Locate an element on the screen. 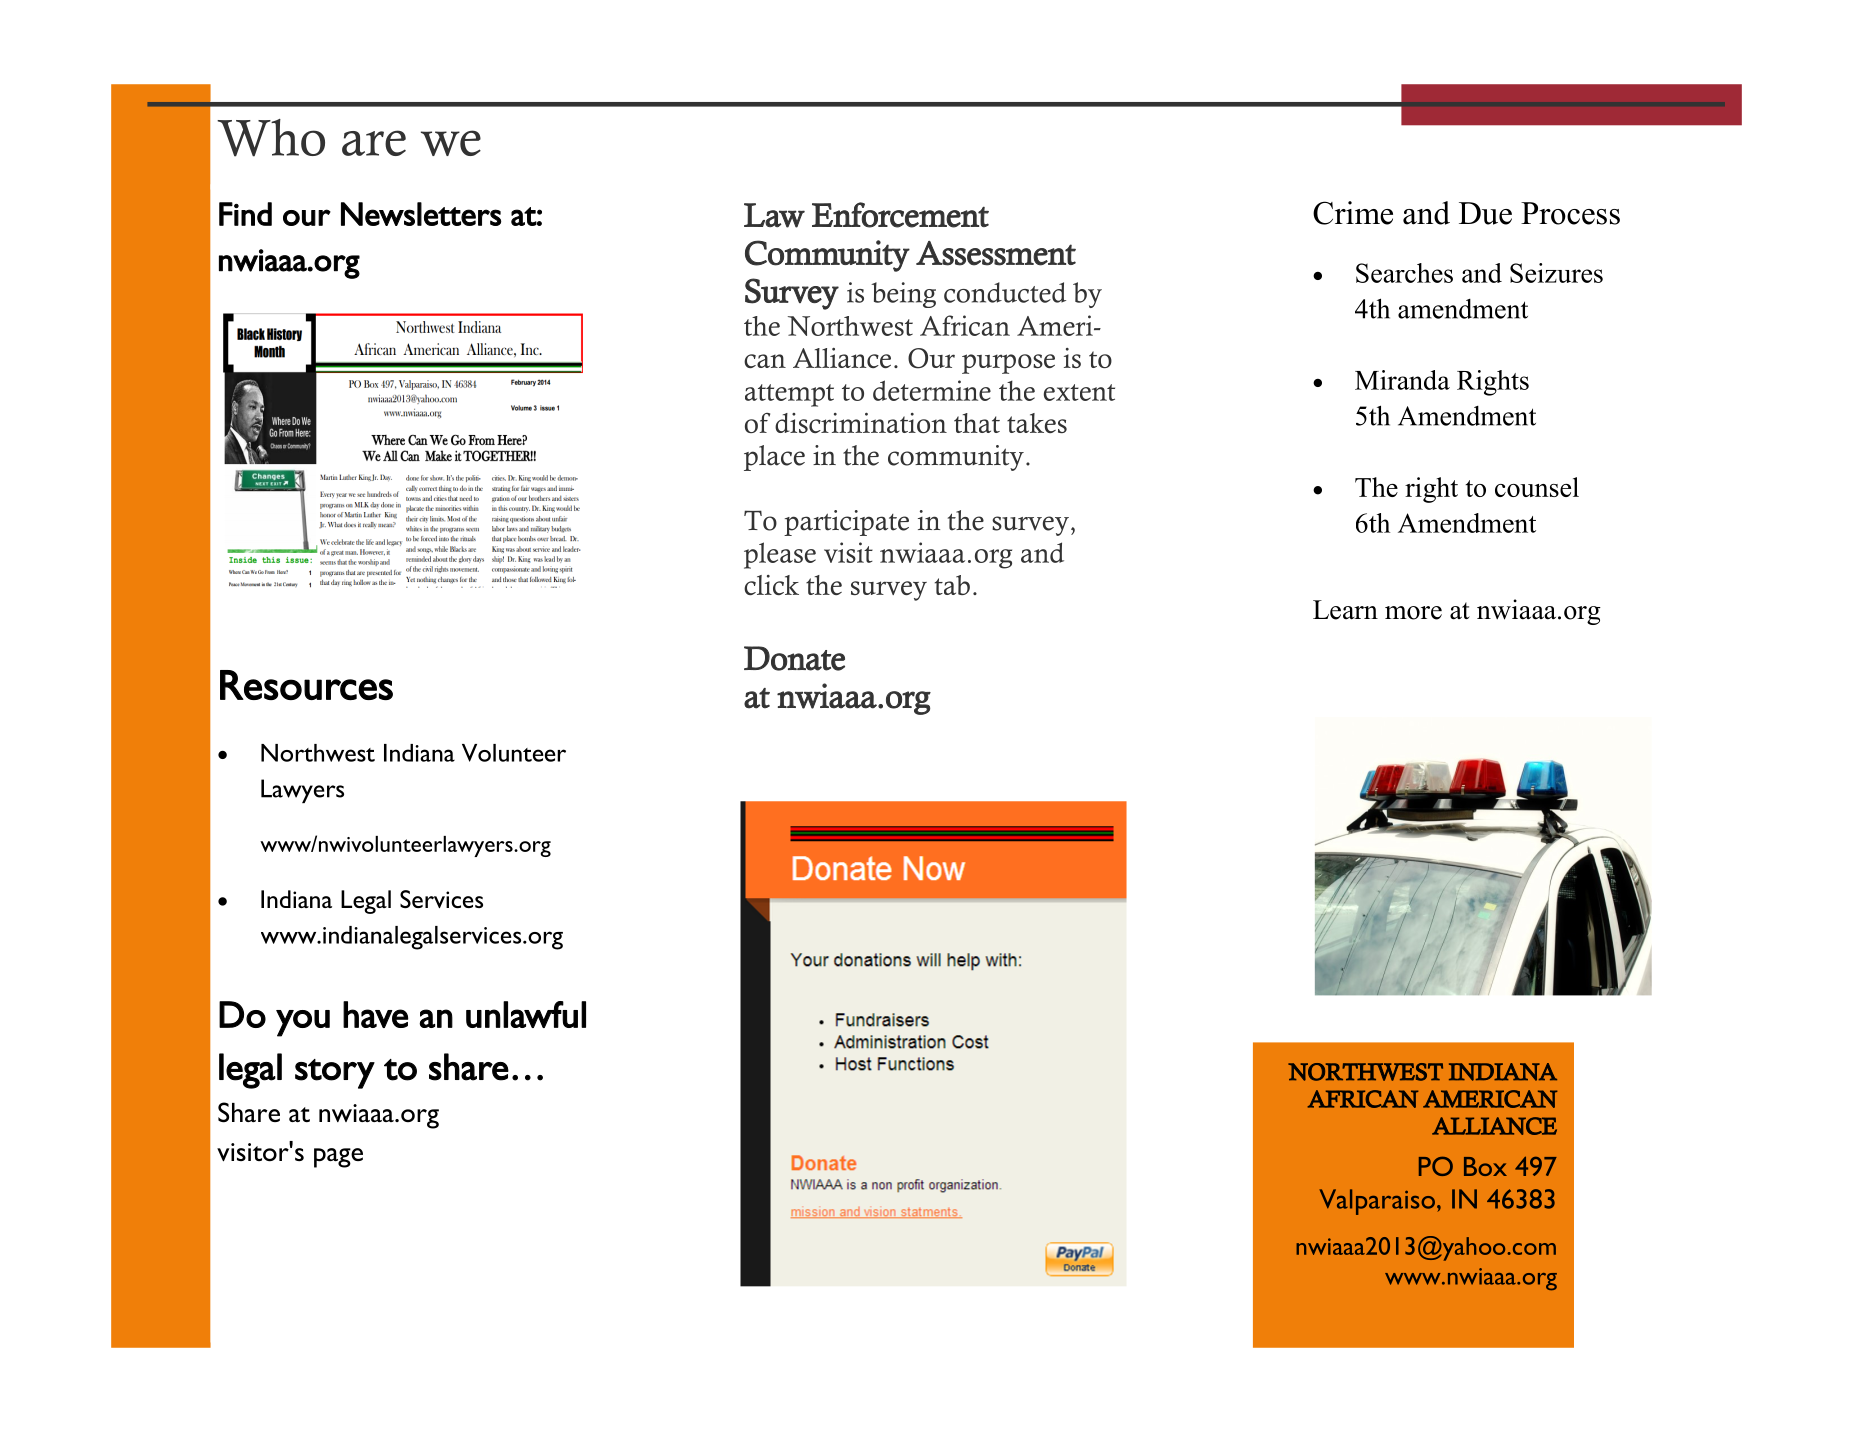 The width and height of the screenshot is (1853, 1432). Resources is located at coordinates (306, 685).
